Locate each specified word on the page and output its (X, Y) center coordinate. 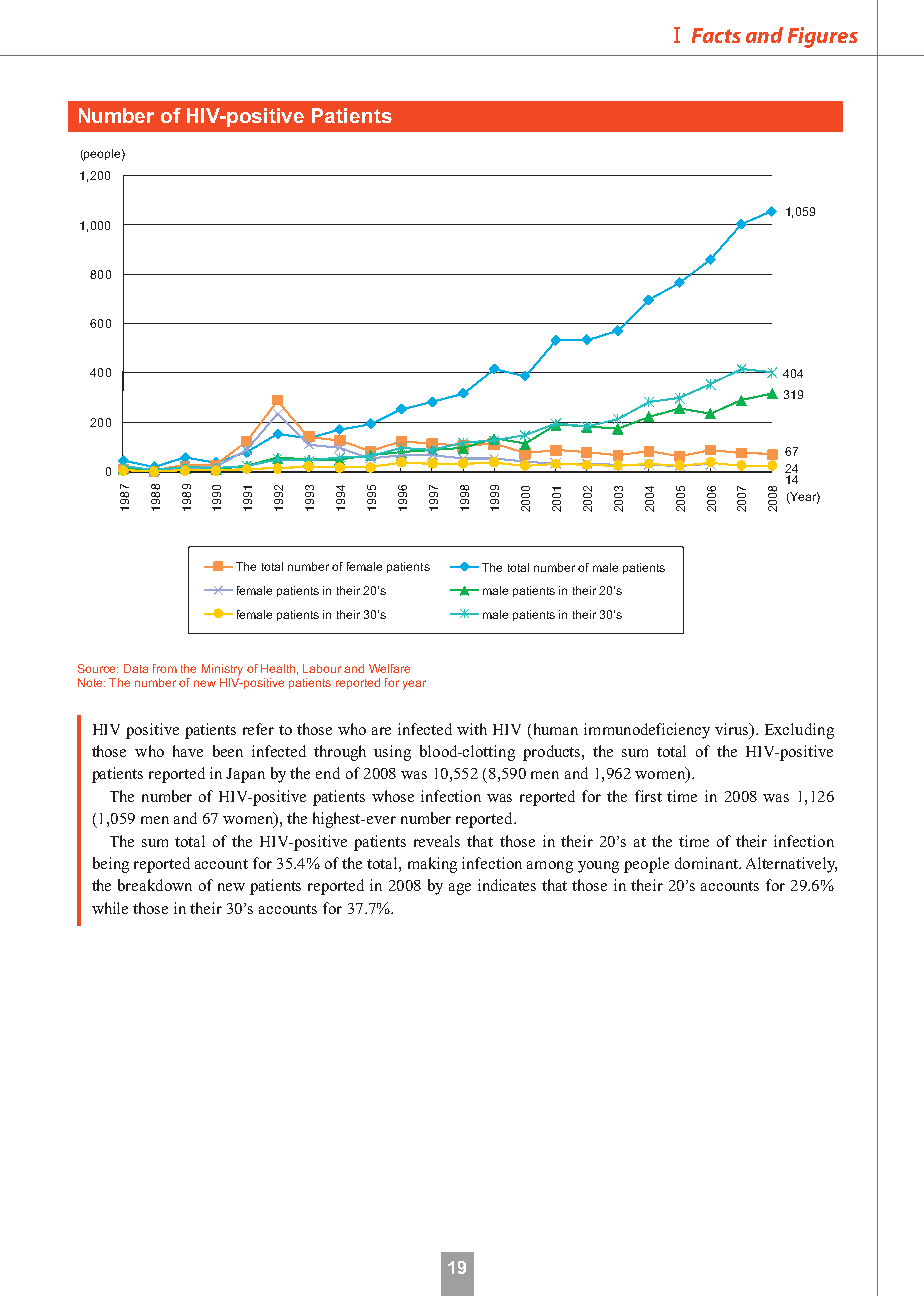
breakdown (155, 885)
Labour (322, 668)
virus (733, 729)
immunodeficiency (647, 731)
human (554, 729)
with (472, 729)
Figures (823, 37)
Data (136, 668)
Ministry (222, 670)
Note (91, 682)
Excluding (799, 731)
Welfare (389, 668)
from (165, 668)
